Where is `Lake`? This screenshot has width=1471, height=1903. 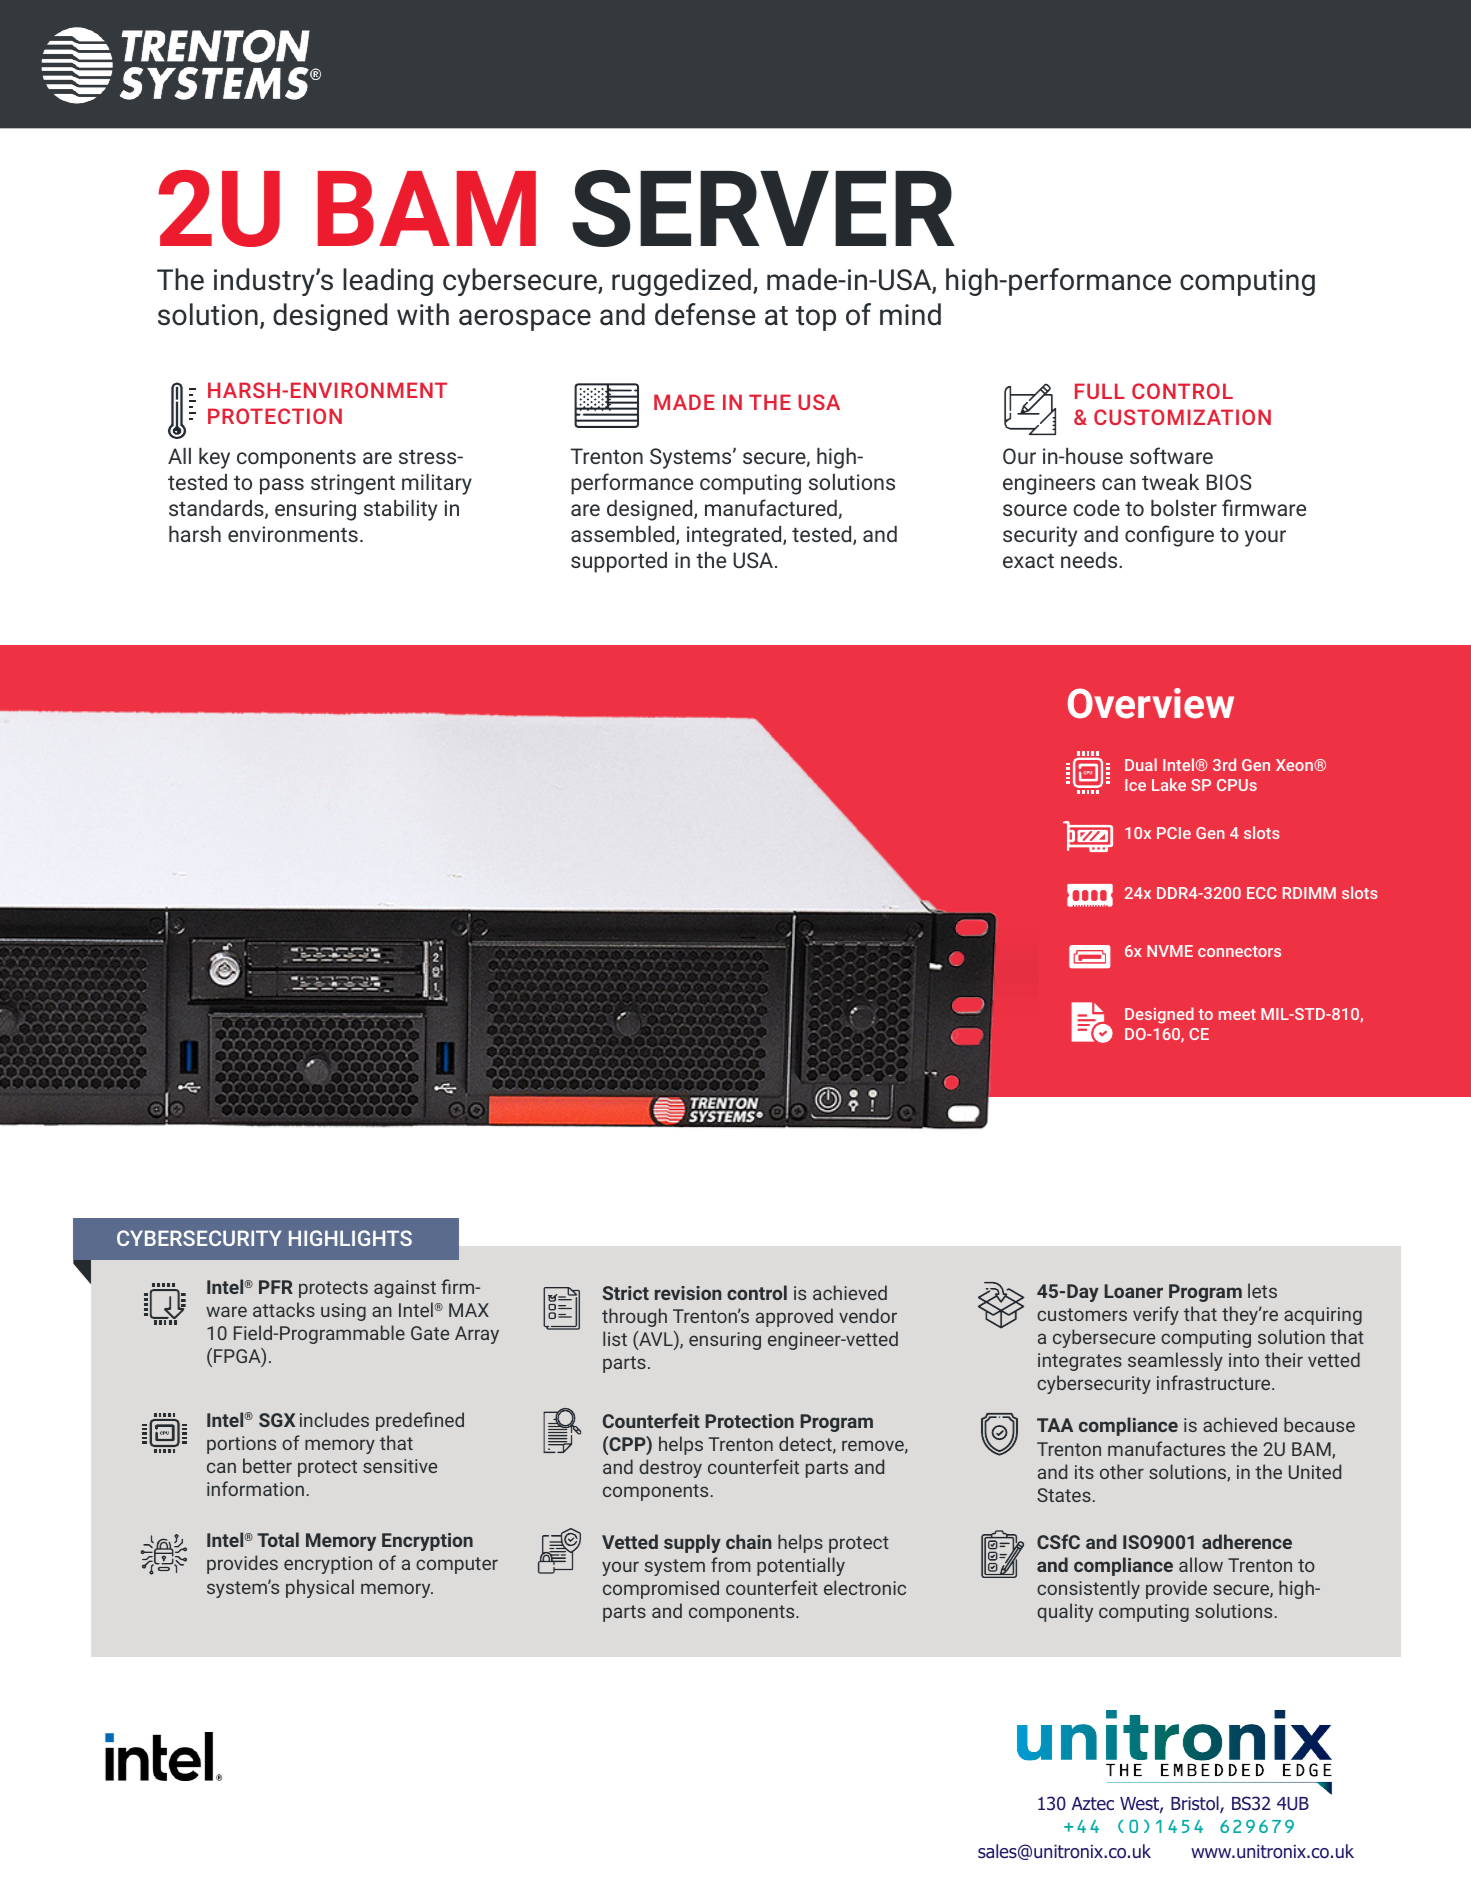 Lake is located at coordinates (1169, 784).
